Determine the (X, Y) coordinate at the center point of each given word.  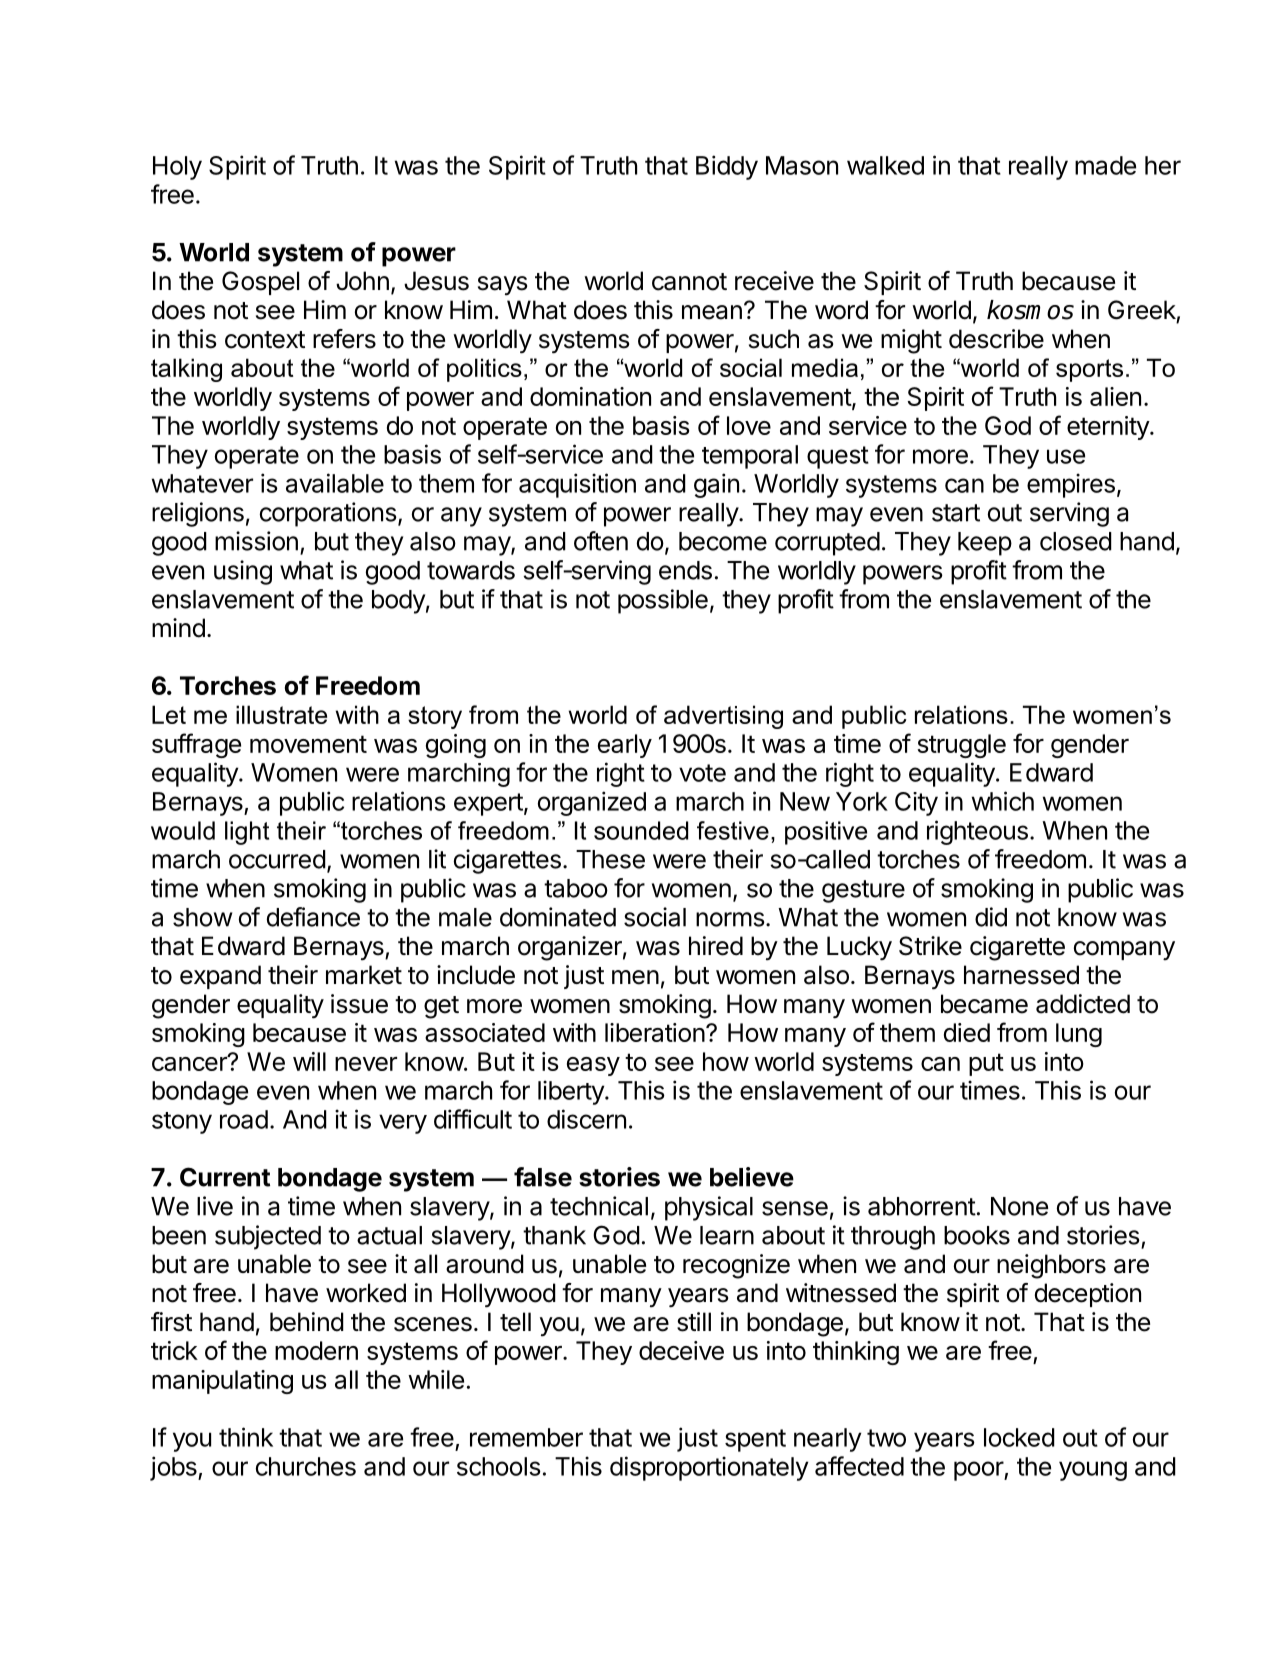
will (309, 1061)
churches (306, 1466)
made (1105, 165)
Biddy (727, 167)
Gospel (260, 283)
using (243, 572)
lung (1079, 1035)
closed (1076, 541)
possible (663, 601)
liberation (655, 1032)
